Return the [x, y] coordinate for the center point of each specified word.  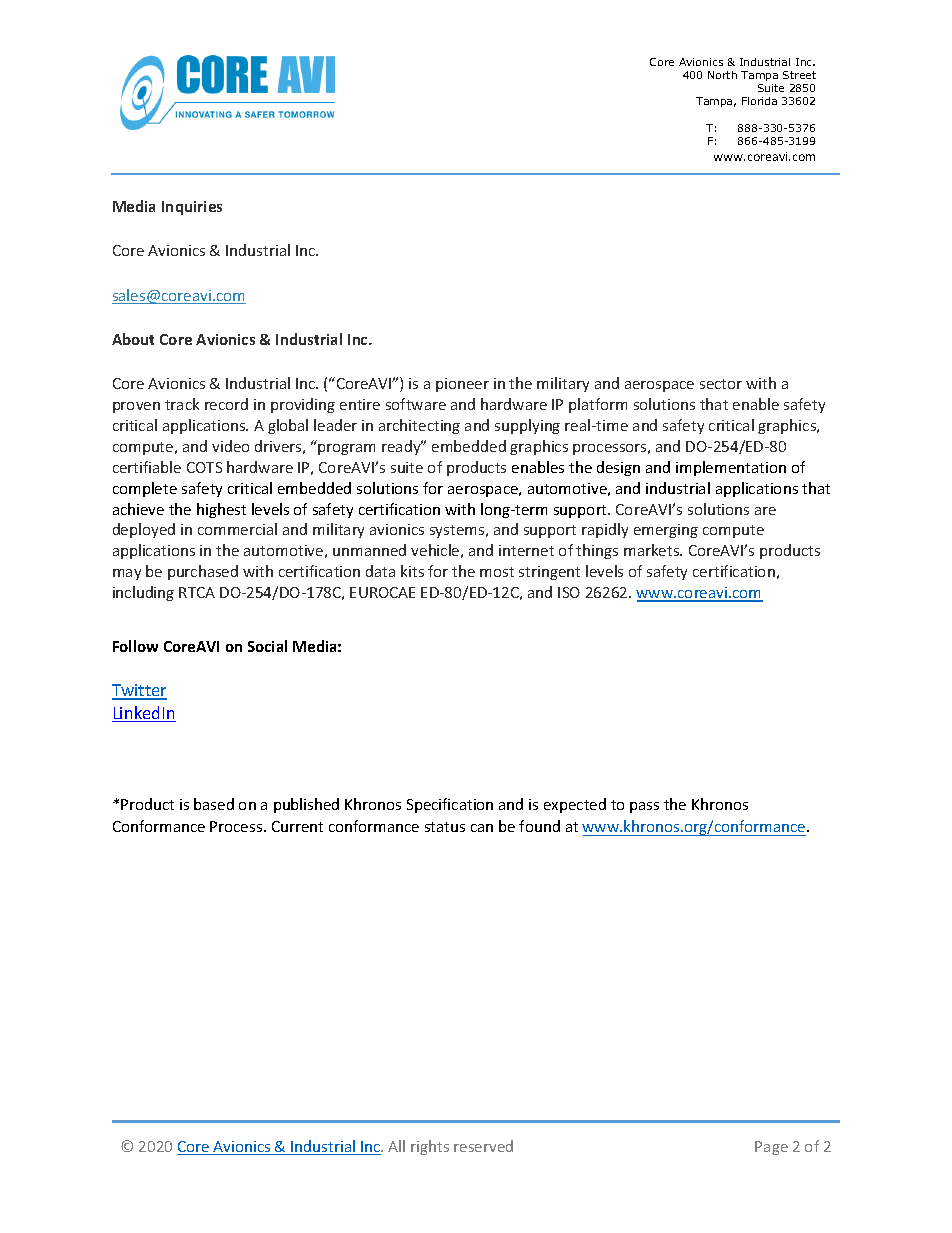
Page [771, 1148]
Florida [759, 101]
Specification [450, 805]
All [396, 1146]
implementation [731, 468]
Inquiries [192, 208]
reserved [483, 1146]
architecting [419, 426]
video [230, 446]
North [722, 75]
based [214, 804]
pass [644, 807]
